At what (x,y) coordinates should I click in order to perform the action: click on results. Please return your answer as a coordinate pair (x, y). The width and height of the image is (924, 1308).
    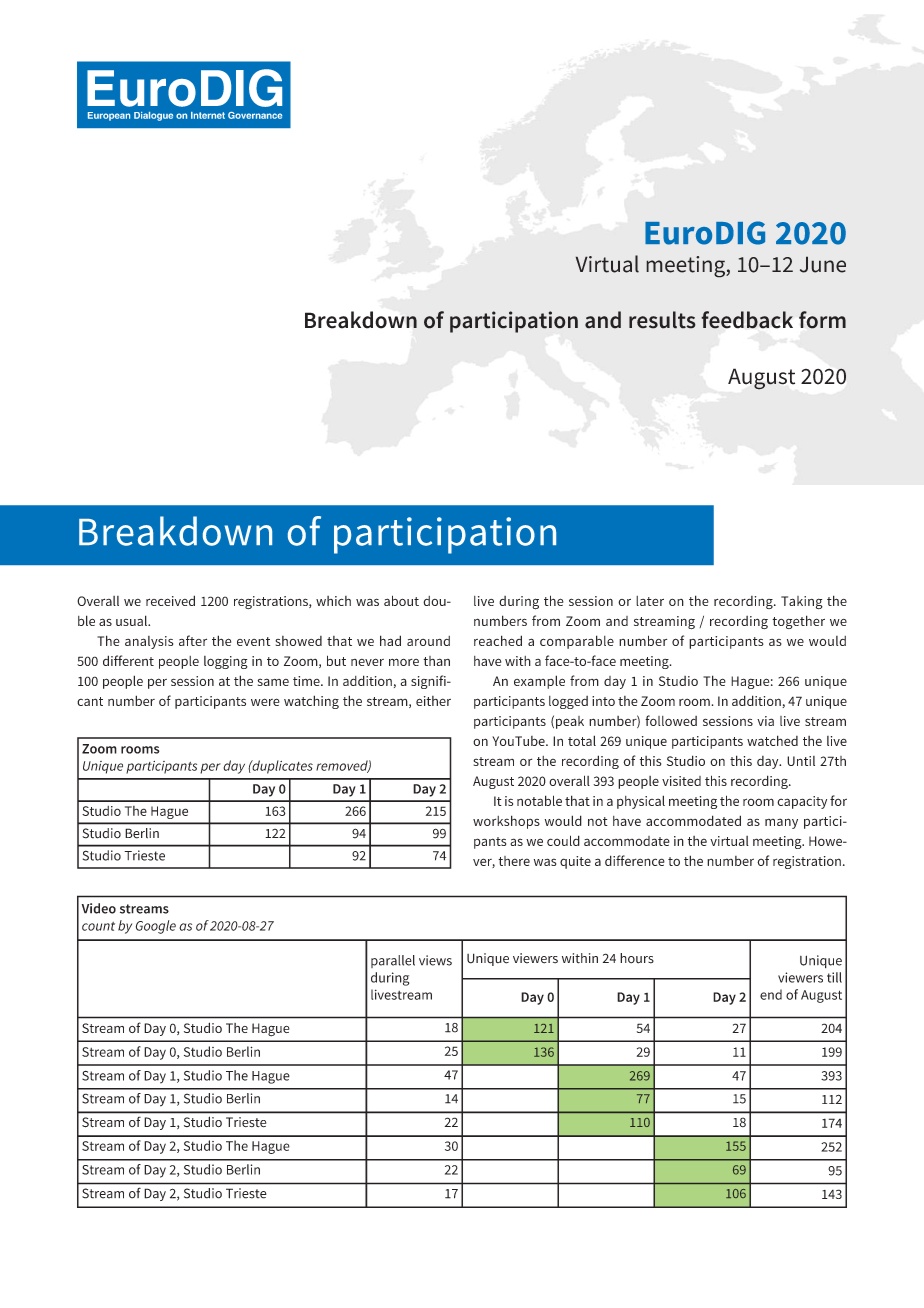
    Looking at the image, I should click on (662, 320).
